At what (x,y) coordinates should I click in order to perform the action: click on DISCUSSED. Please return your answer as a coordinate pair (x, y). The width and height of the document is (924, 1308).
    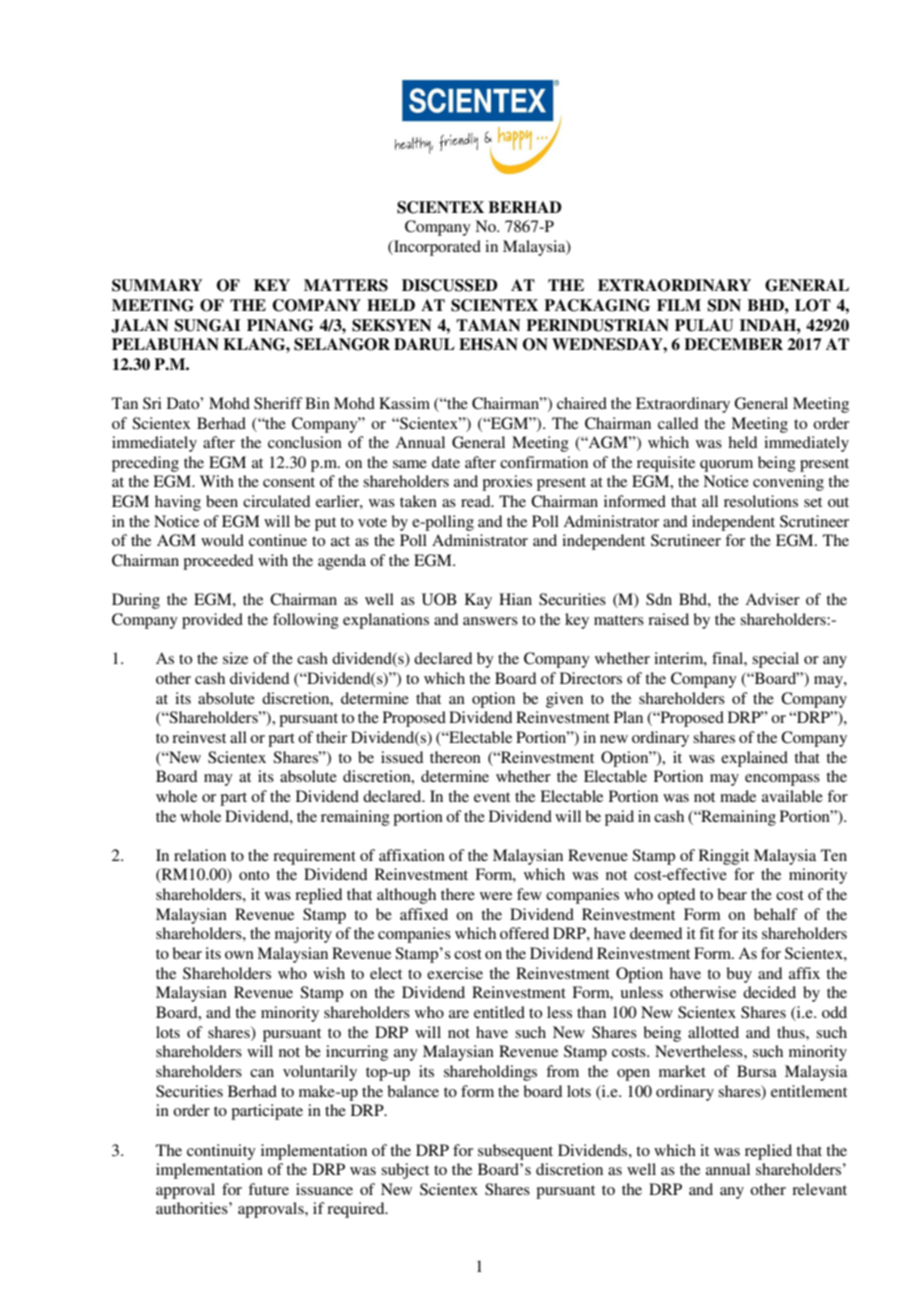
    Looking at the image, I should click on (450, 285).
